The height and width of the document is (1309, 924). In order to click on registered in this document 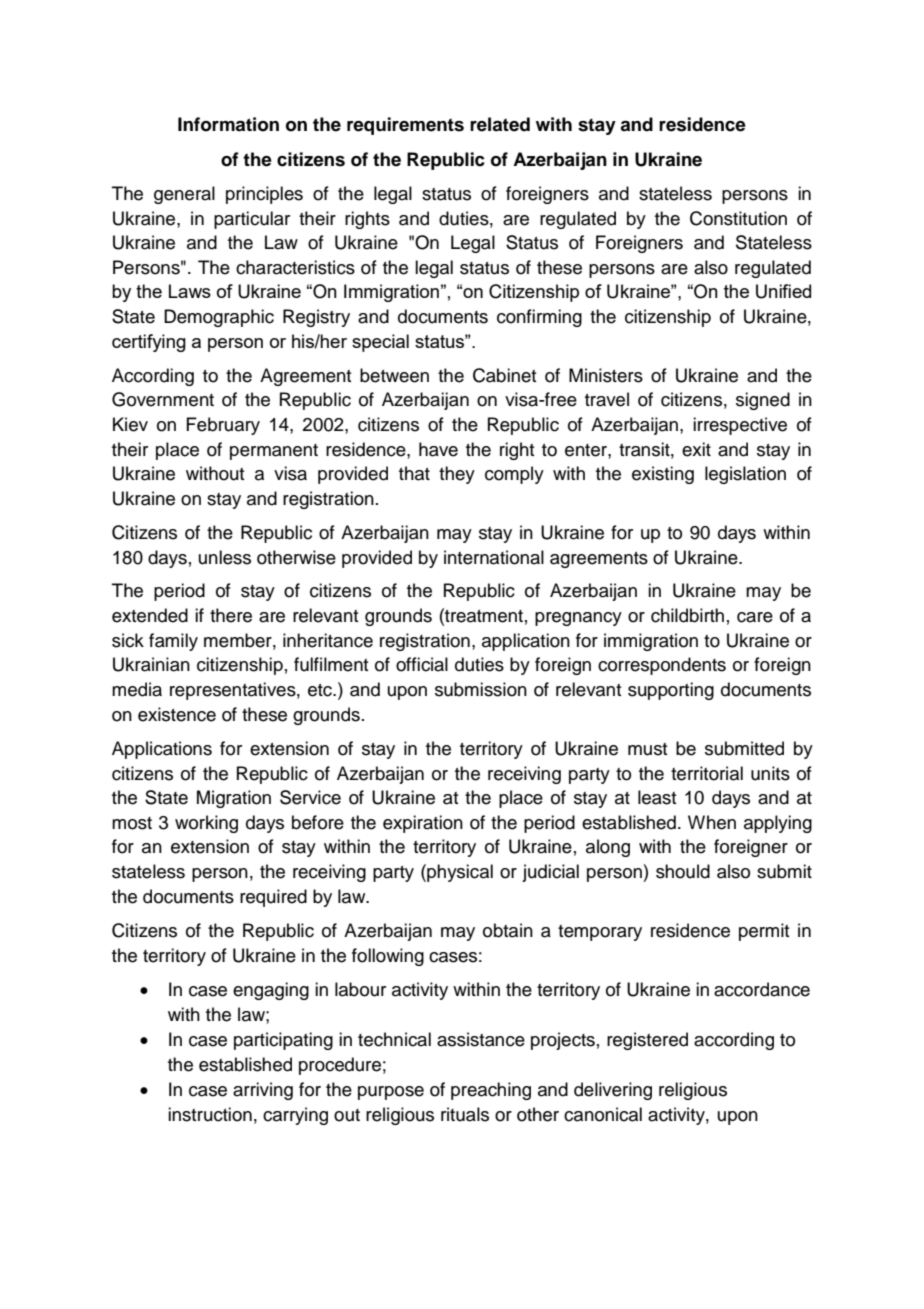, I will do `click(647, 1041)`.
